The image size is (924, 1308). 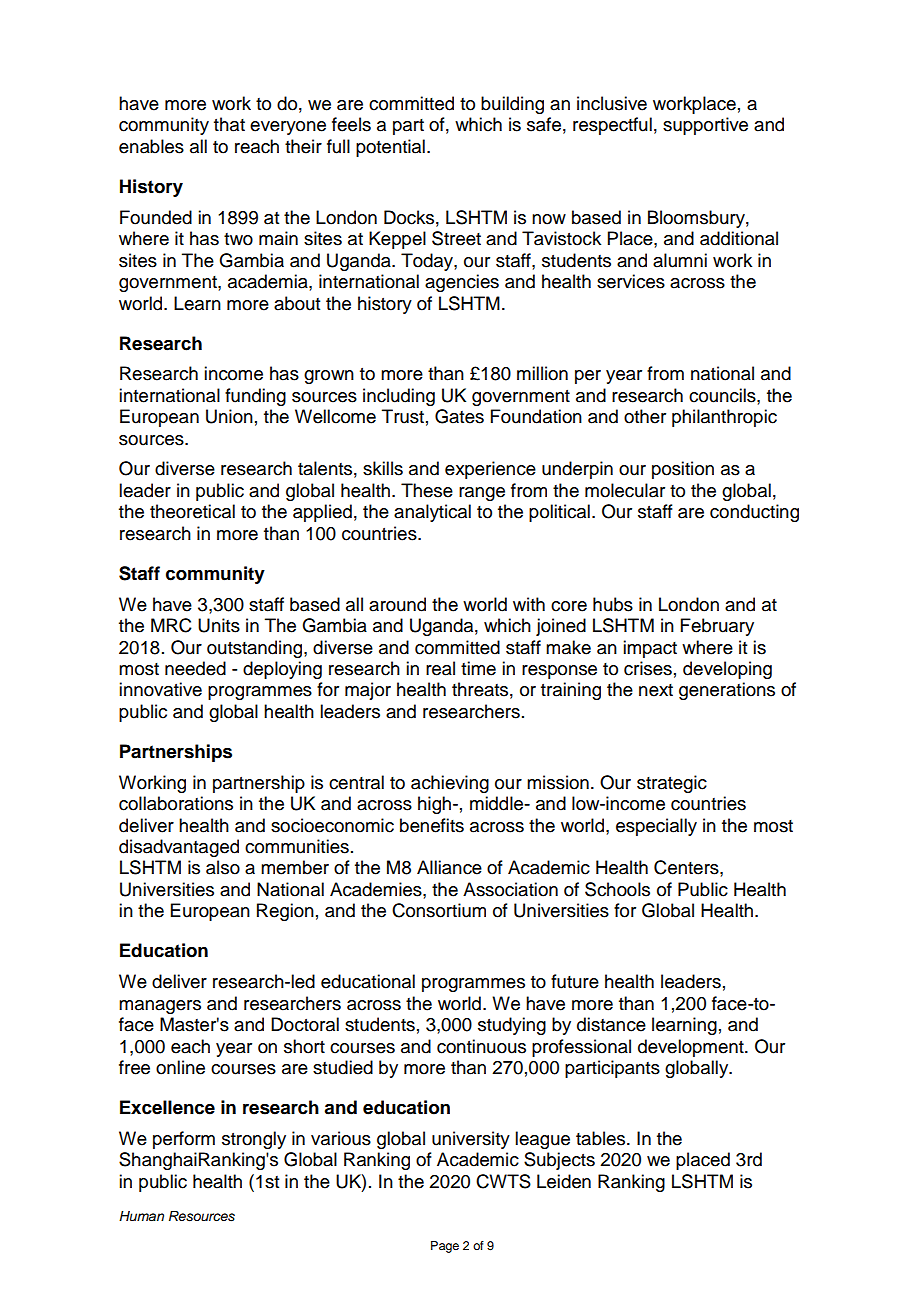 I want to click on Human, so click(x=141, y=1216).
